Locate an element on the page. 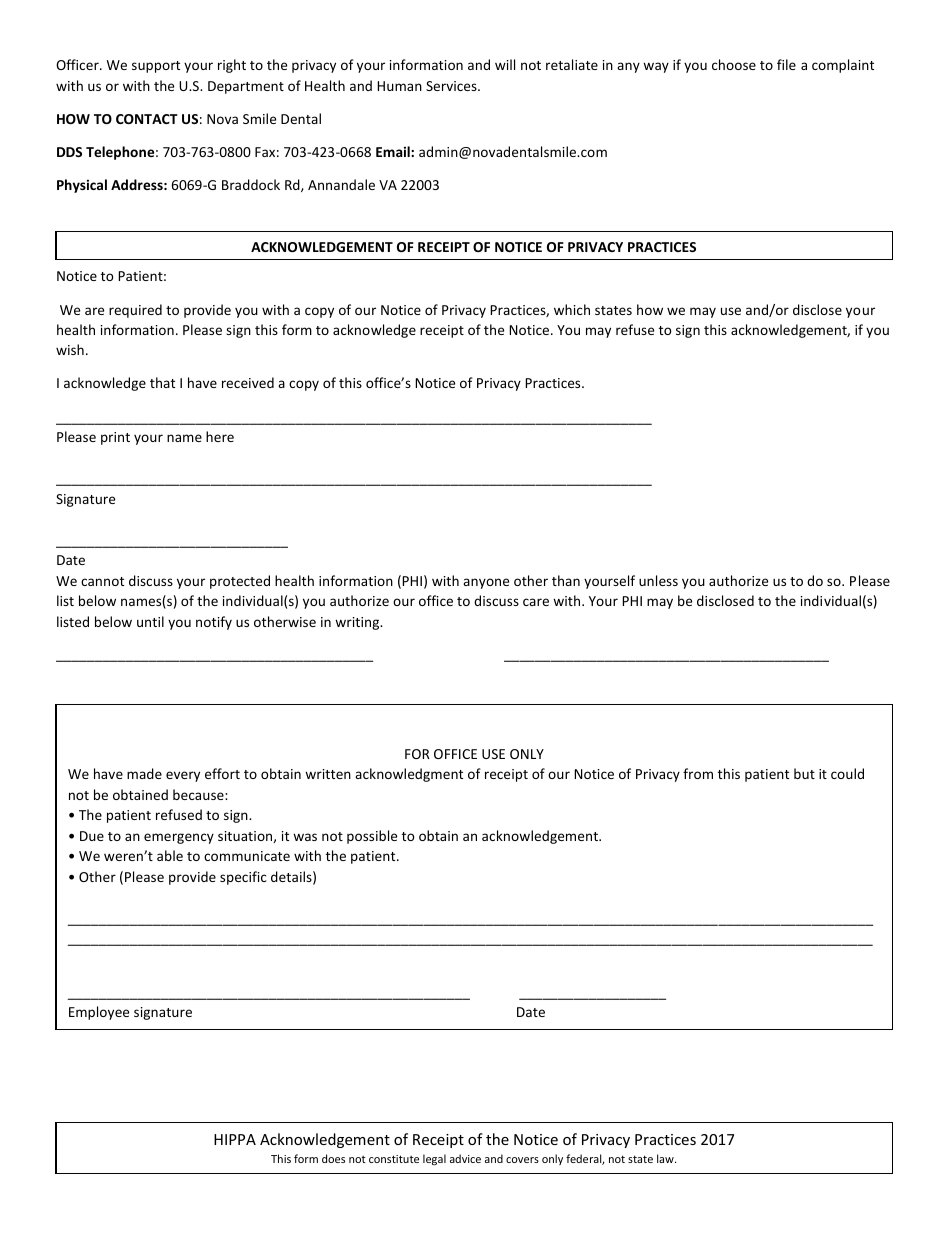  anyone is located at coordinates (486, 583).
